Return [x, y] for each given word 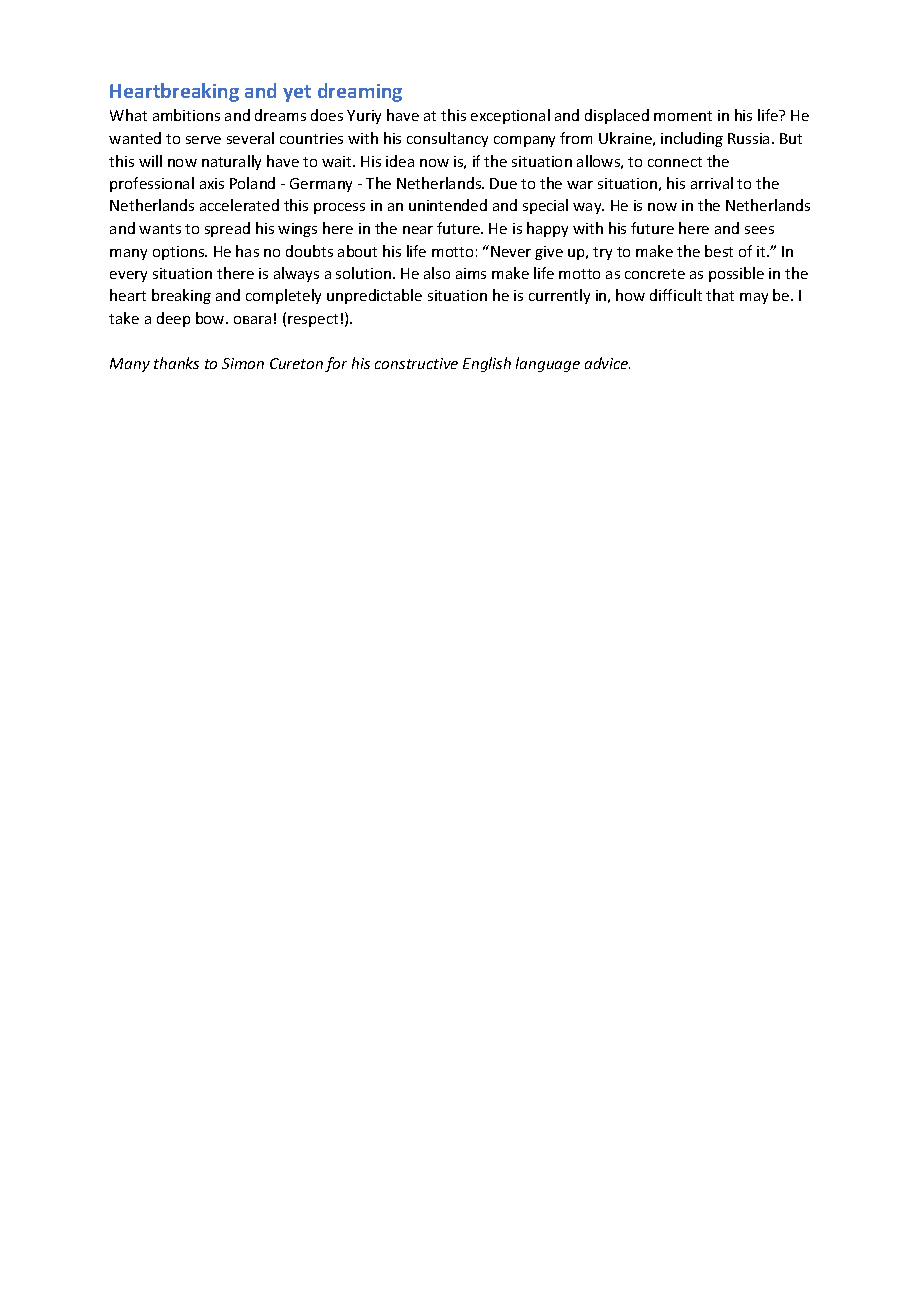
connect [675, 162]
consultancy [447, 139]
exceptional [510, 116]
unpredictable [374, 296]
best [719, 251]
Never [511, 251]
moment [683, 116]
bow [211, 318]
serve [203, 140]
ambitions [186, 115]
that [720, 295]
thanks [176, 363]
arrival [712, 183]
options [180, 253]
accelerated [239, 205]
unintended [448, 205]
